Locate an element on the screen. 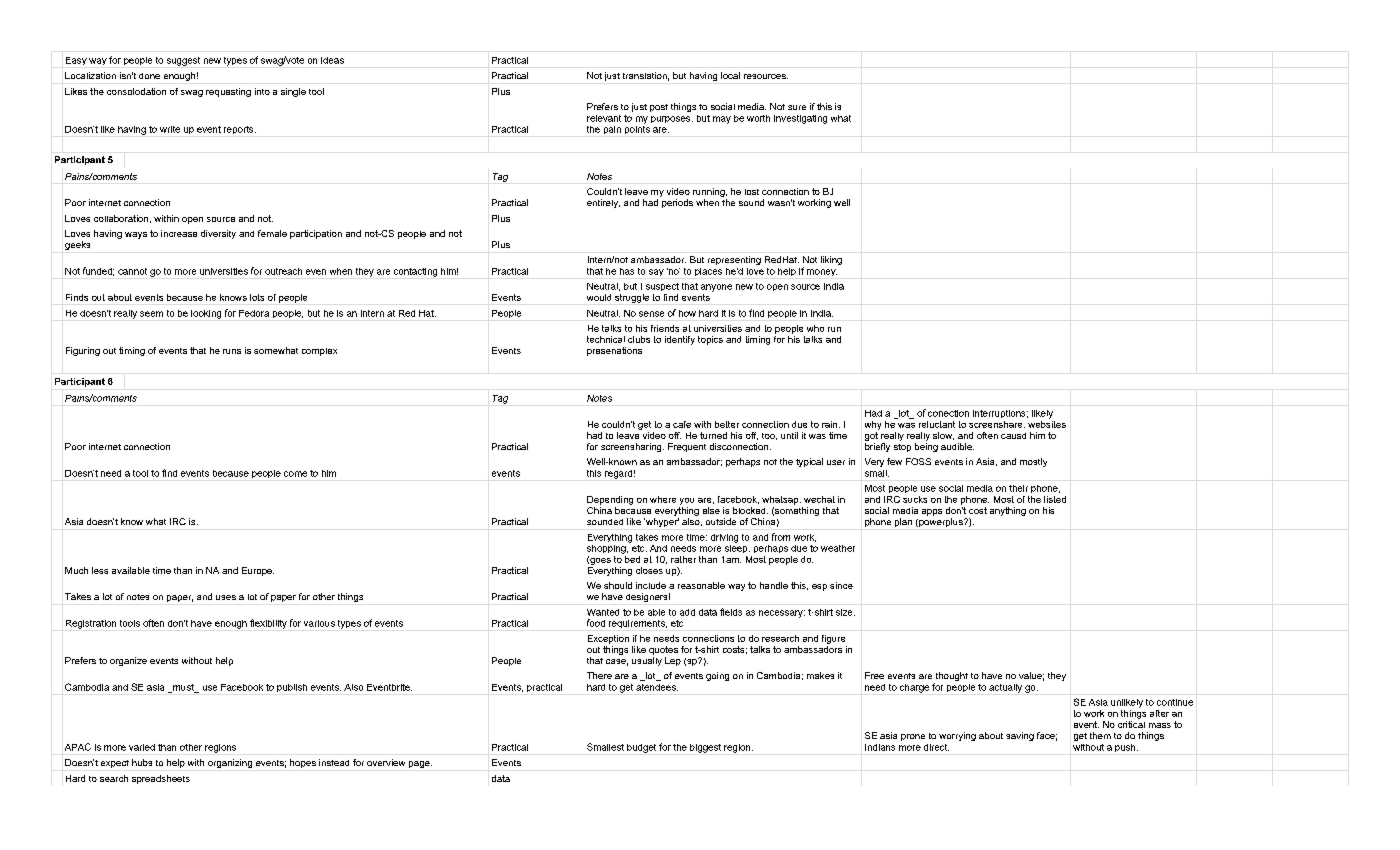 Image resolution: width=1400 pixels, height=850 pixels. saving is located at coordinates (1020, 736).
